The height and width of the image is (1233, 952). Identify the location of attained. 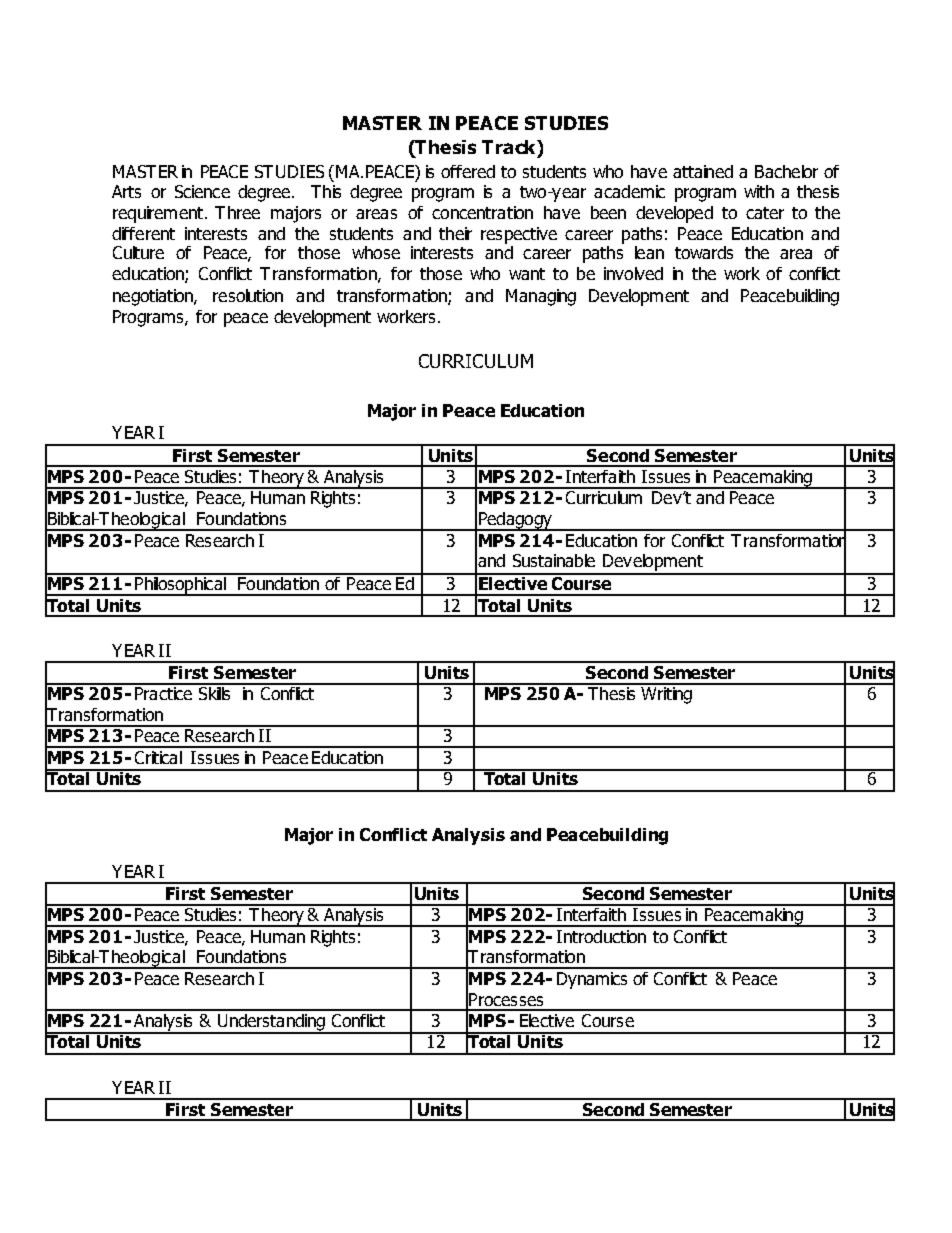
(703, 171).
